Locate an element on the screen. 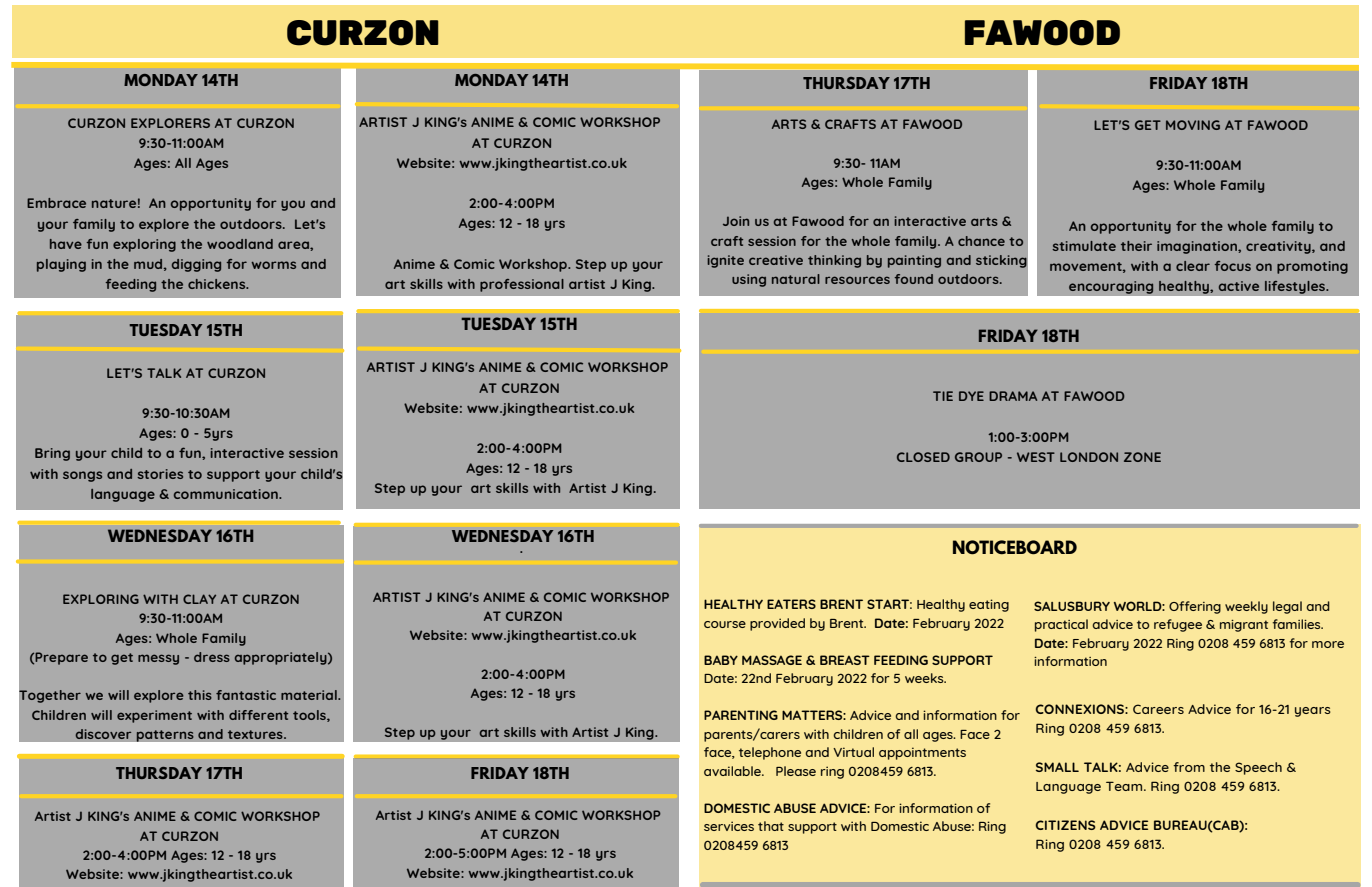 Image resolution: width=1372 pixels, height=887 pixels. MOVING is located at coordinates (1193, 125).
